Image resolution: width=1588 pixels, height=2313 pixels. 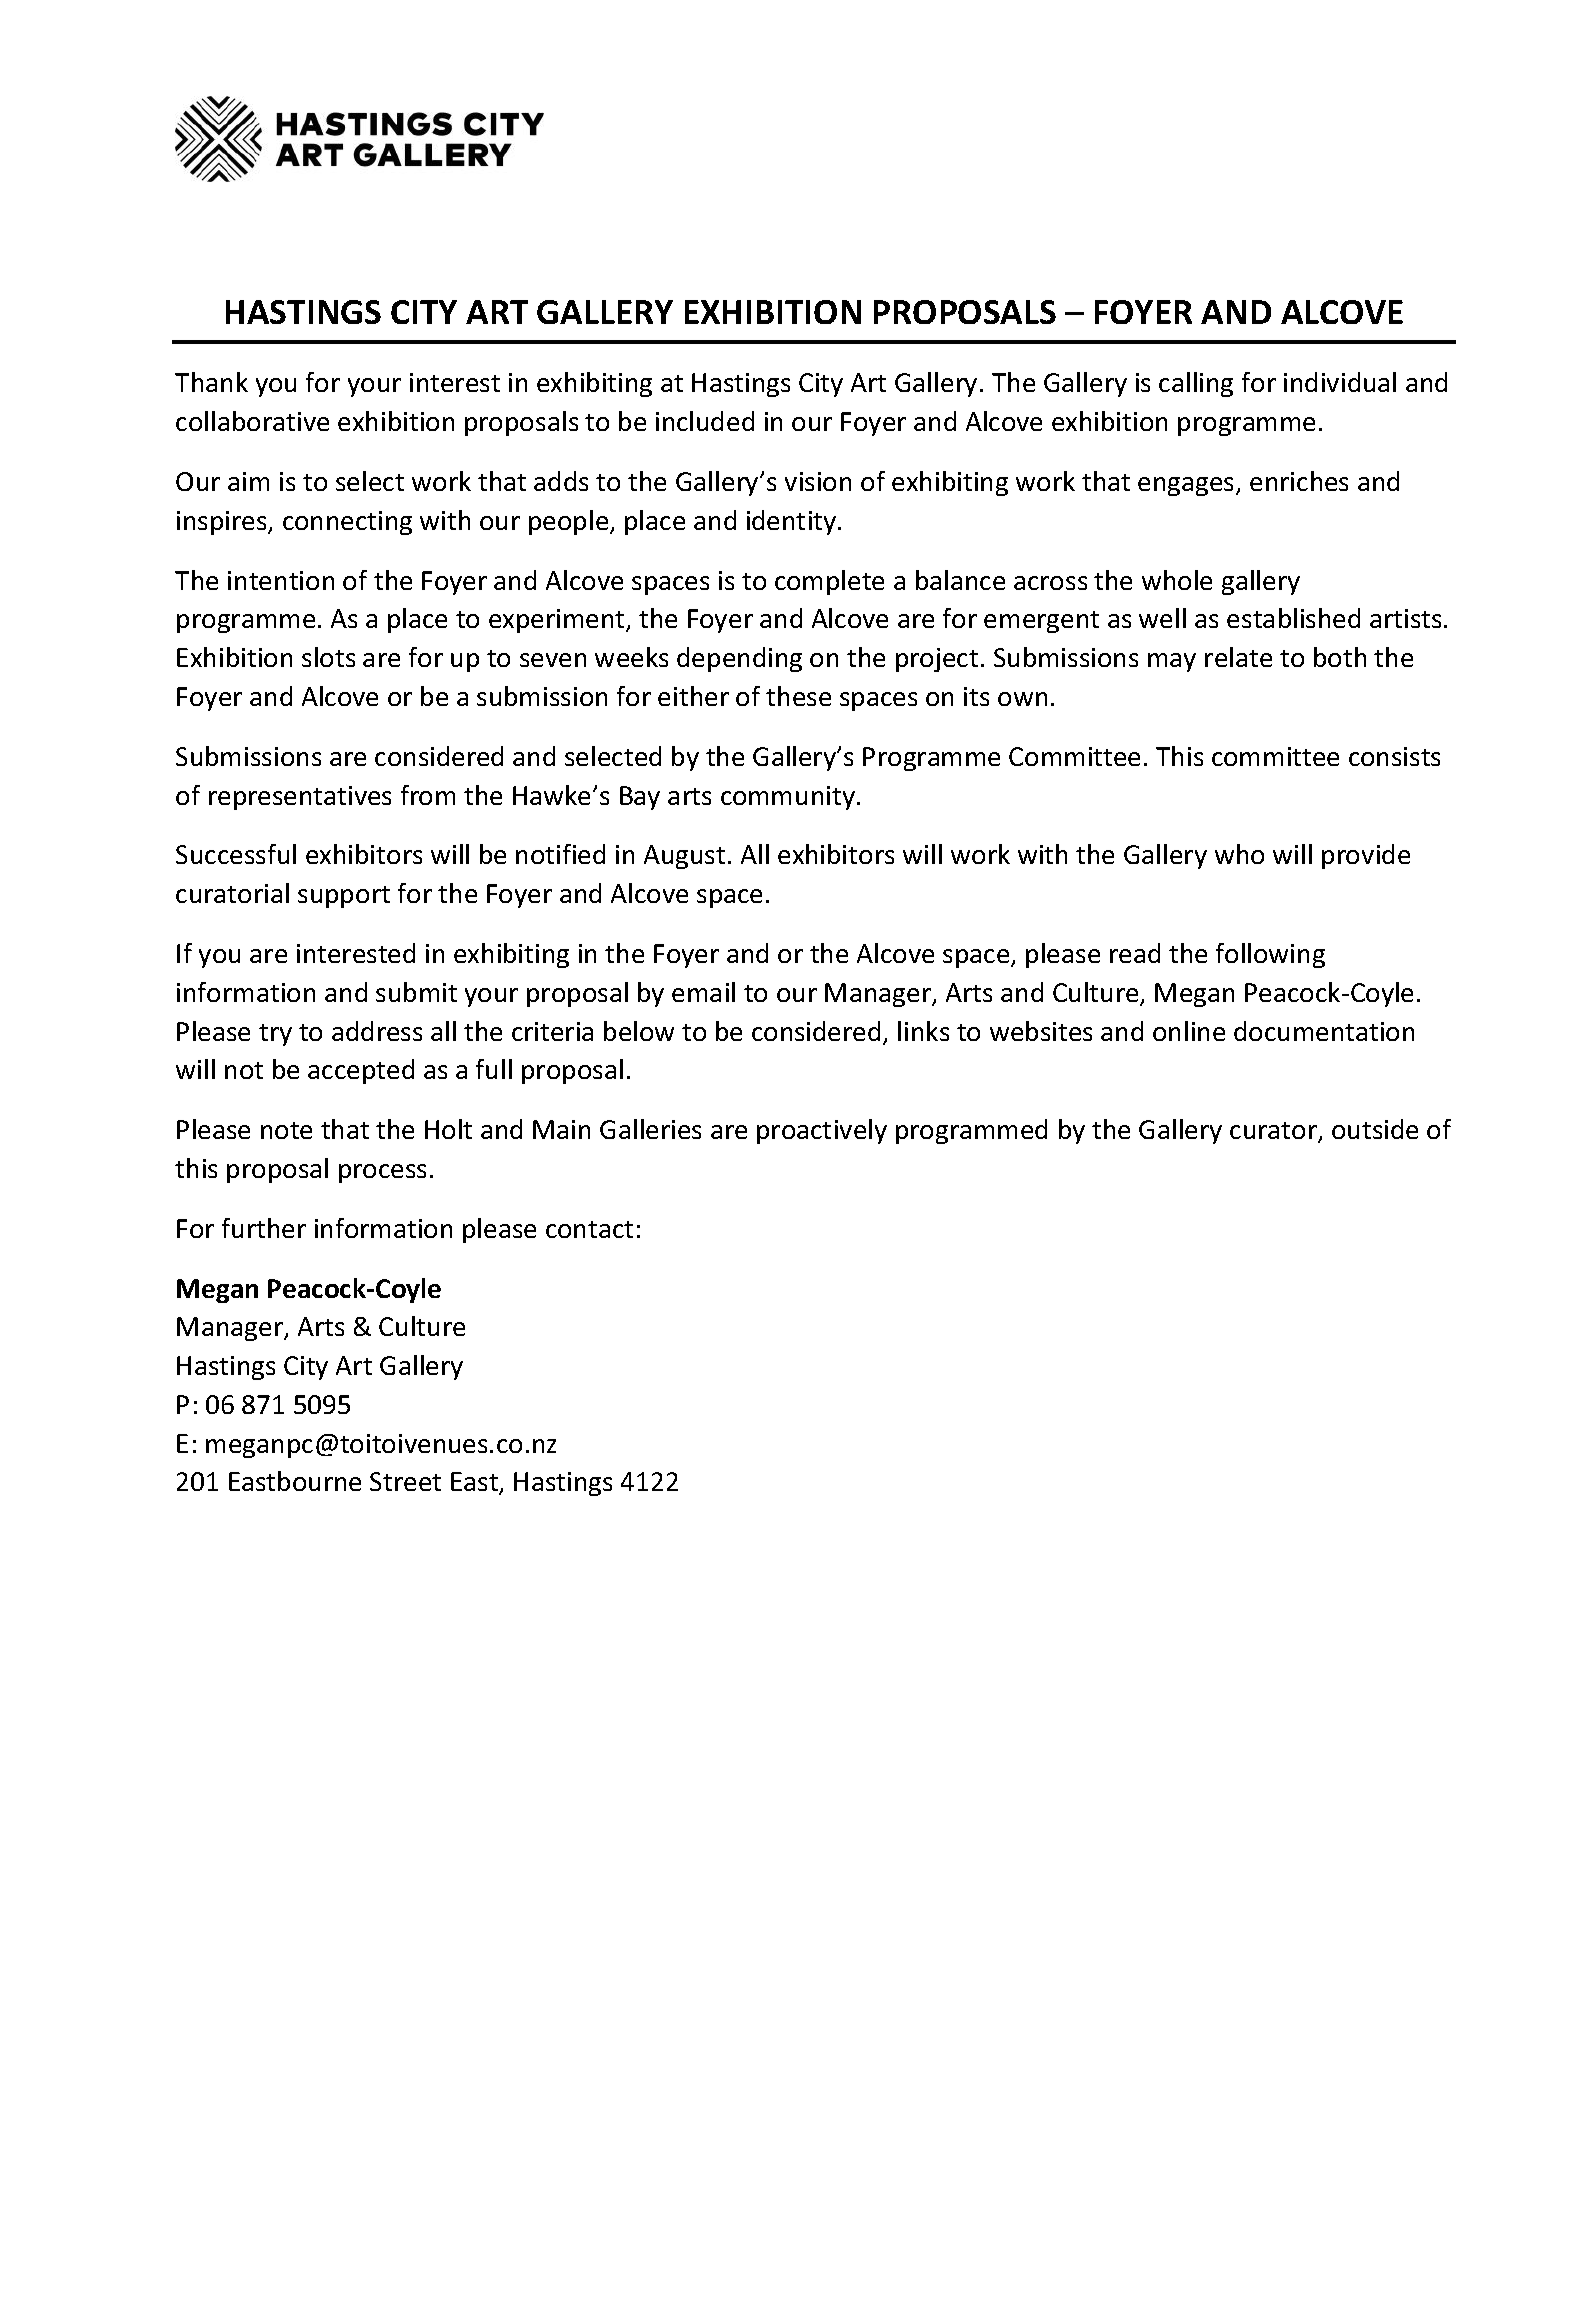 What do you see at coordinates (300, 798) in the screenshot?
I see `representatives` at bounding box center [300, 798].
